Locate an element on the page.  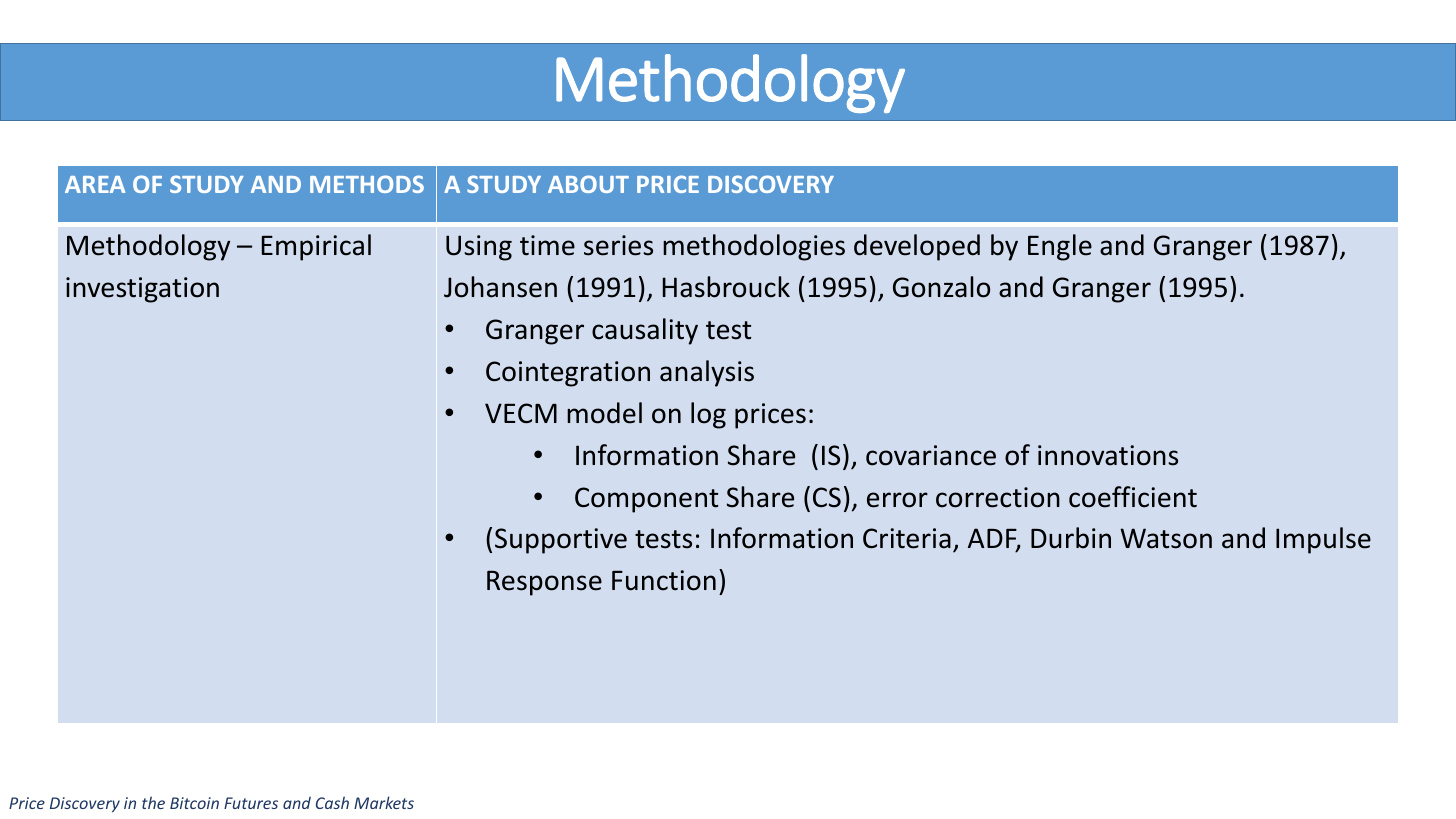
Engle is located at coordinates (1060, 247).
